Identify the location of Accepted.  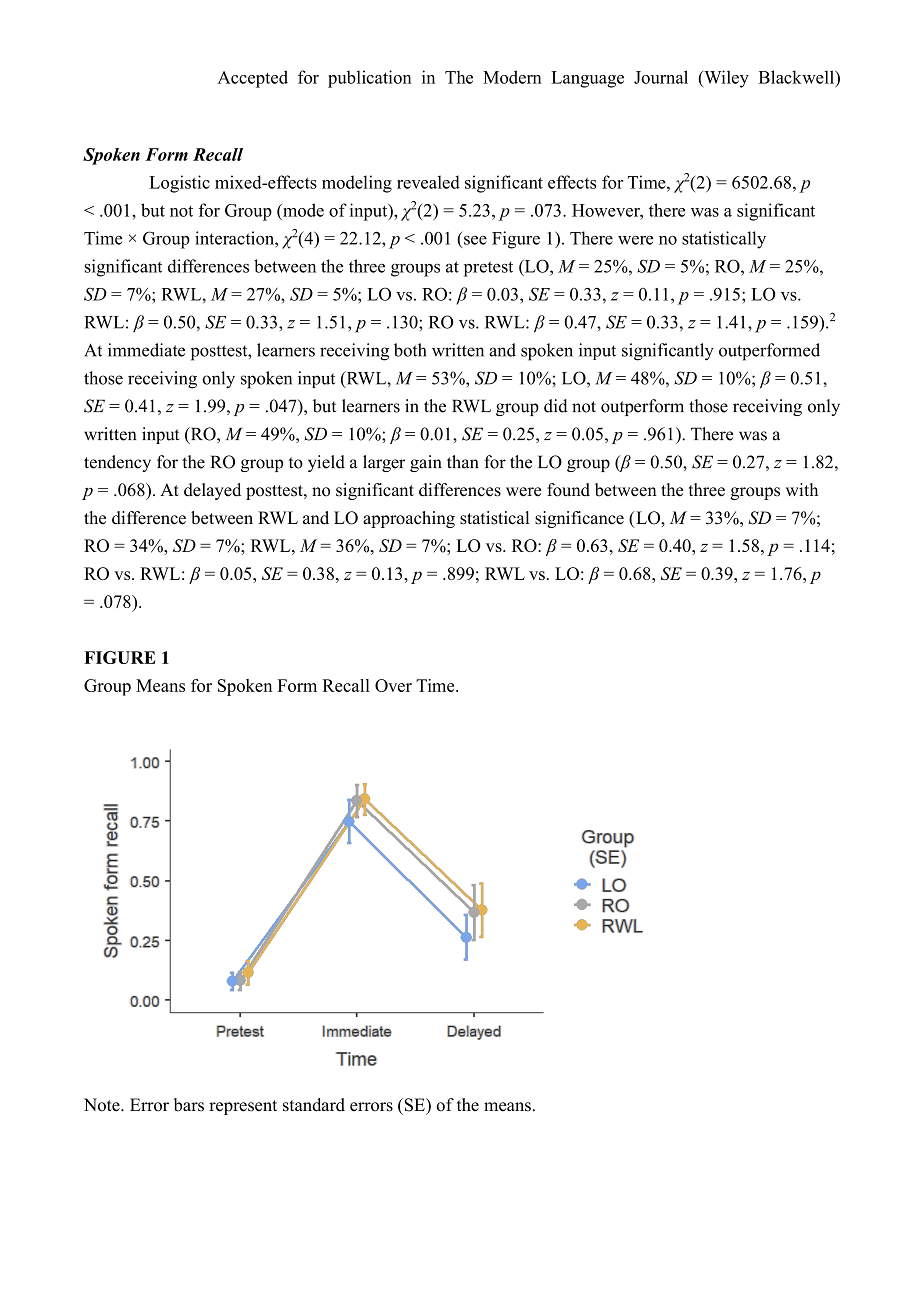
(253, 79).
